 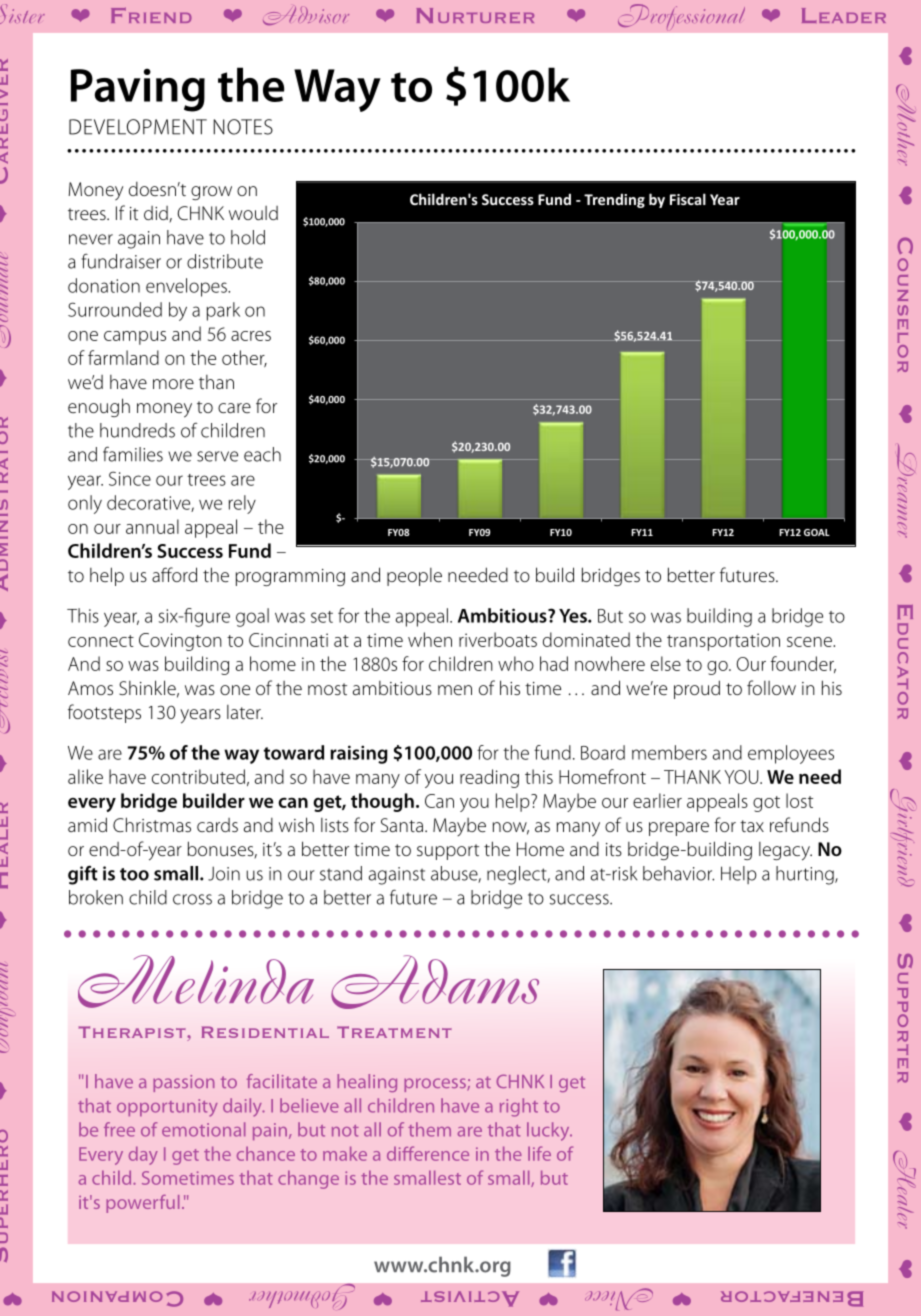 What do you see at coordinates (723, 642) in the screenshot?
I see `transportation` at bounding box center [723, 642].
